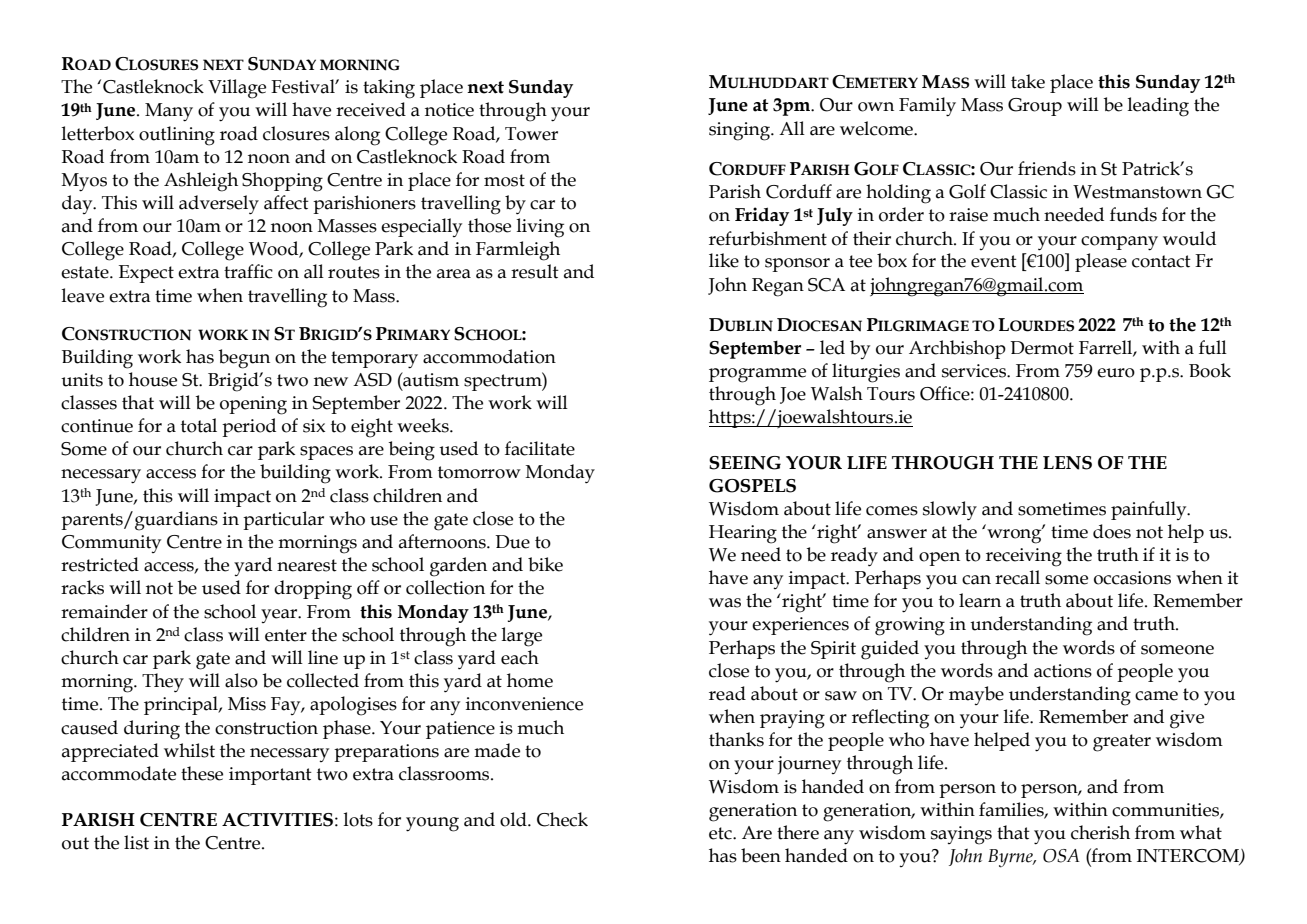 The image size is (1307, 924). Describe the element at coordinates (286, 635) in the screenshot. I see `enter` at that location.
